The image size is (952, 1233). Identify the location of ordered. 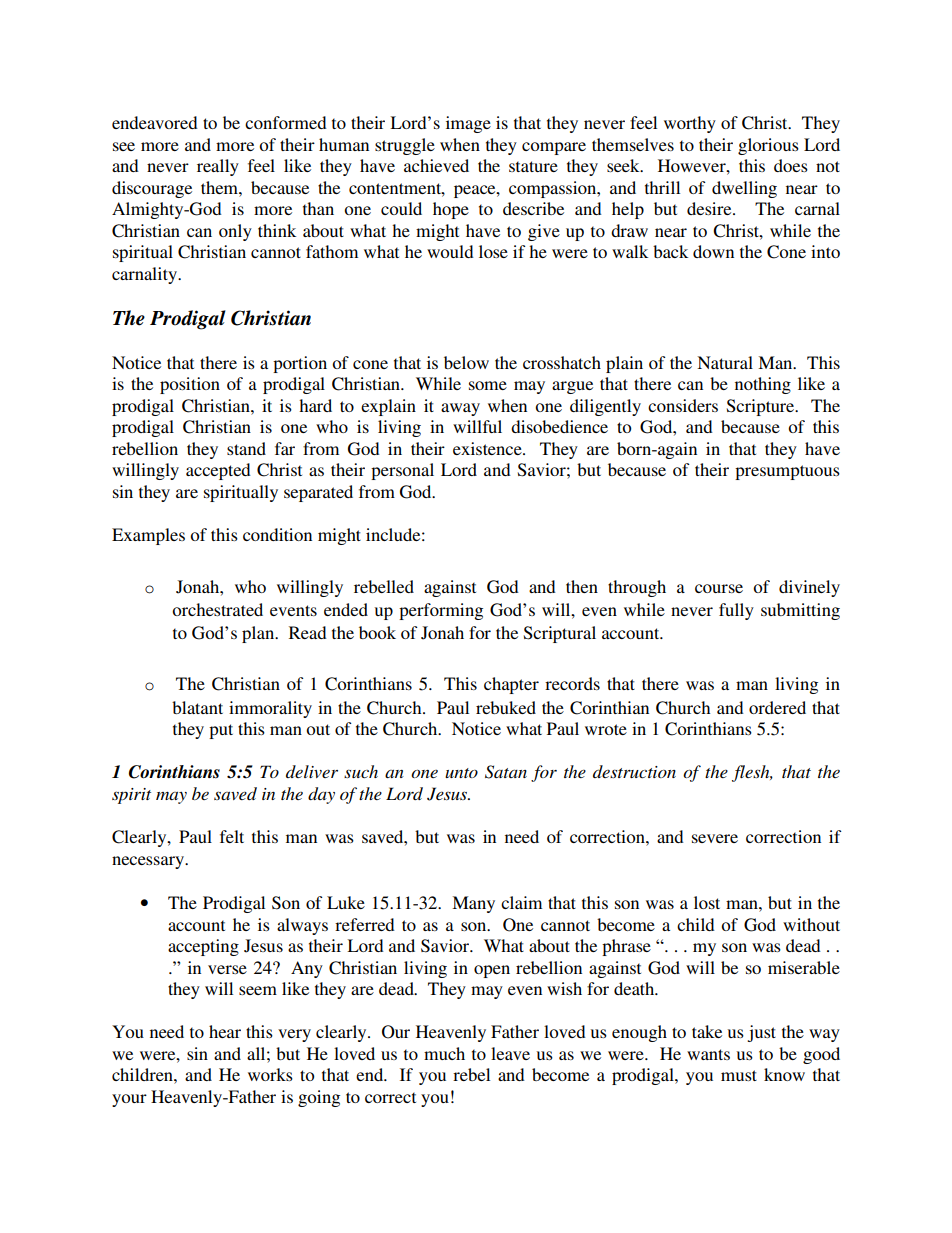
(777, 707).
